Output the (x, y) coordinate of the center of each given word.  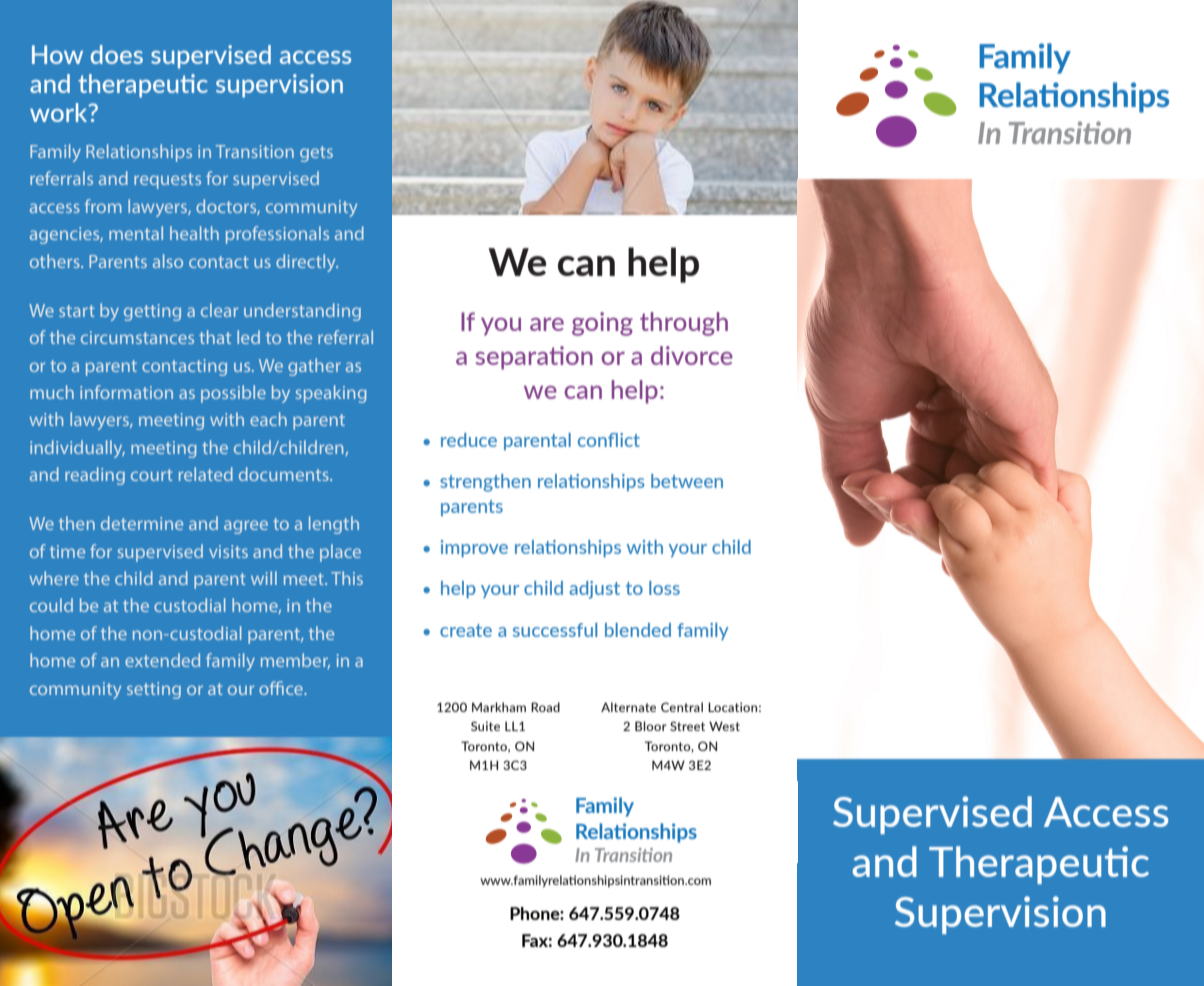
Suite (485, 726)
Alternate (628, 707)
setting (154, 690)
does (117, 54)
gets (316, 154)
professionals (277, 235)
